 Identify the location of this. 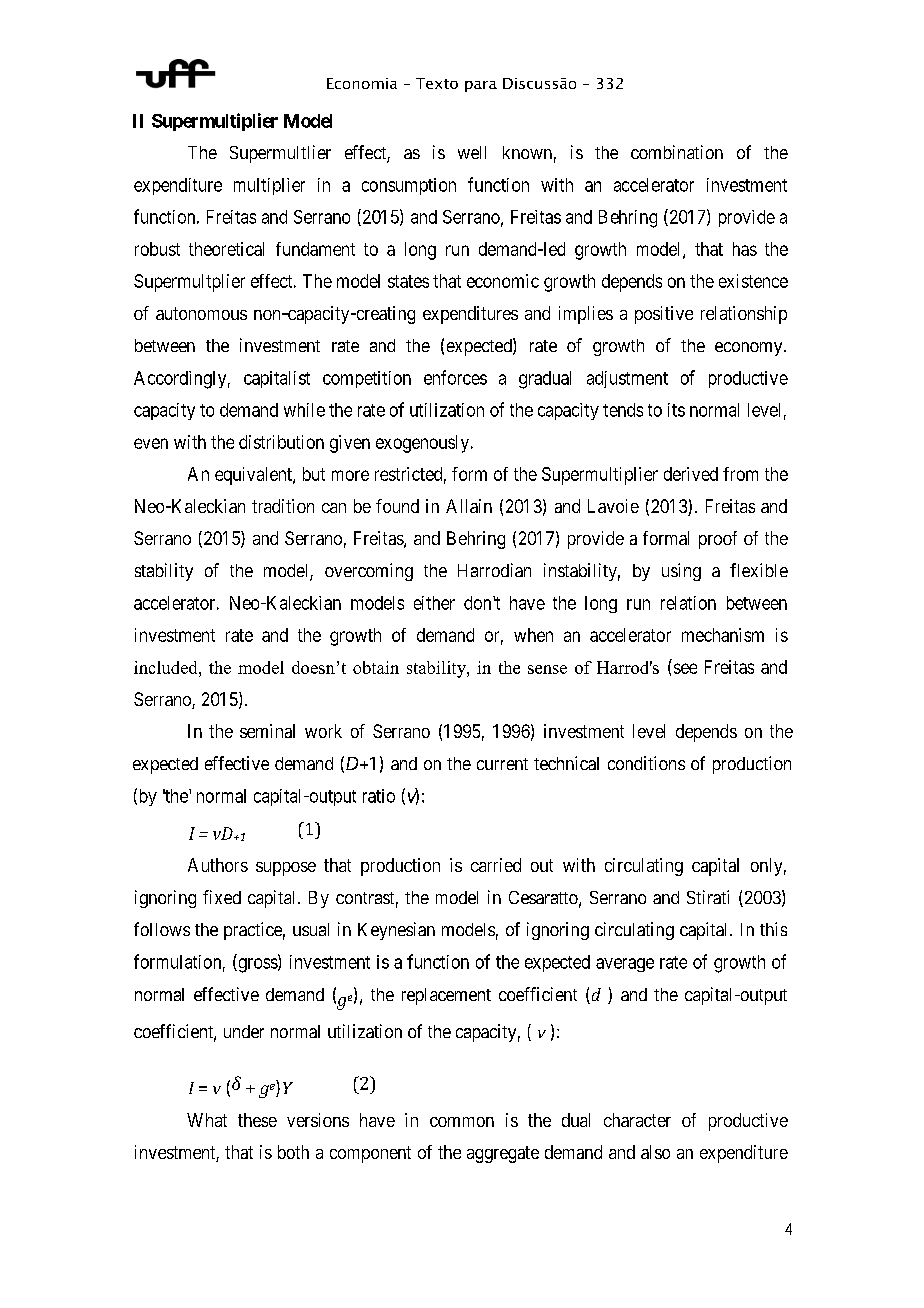
(773, 929).
